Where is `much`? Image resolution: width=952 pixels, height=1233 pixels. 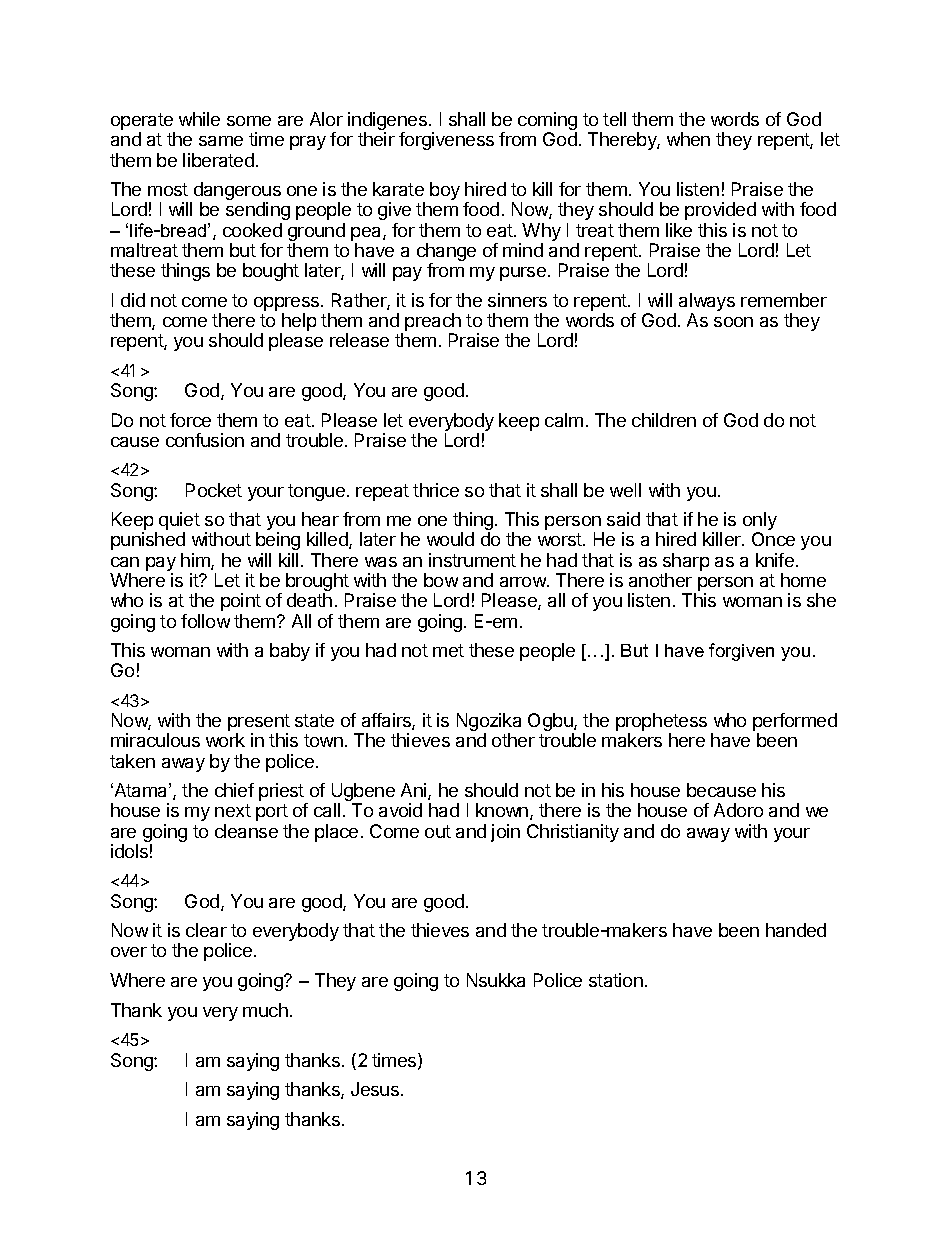 much is located at coordinates (265, 1010).
